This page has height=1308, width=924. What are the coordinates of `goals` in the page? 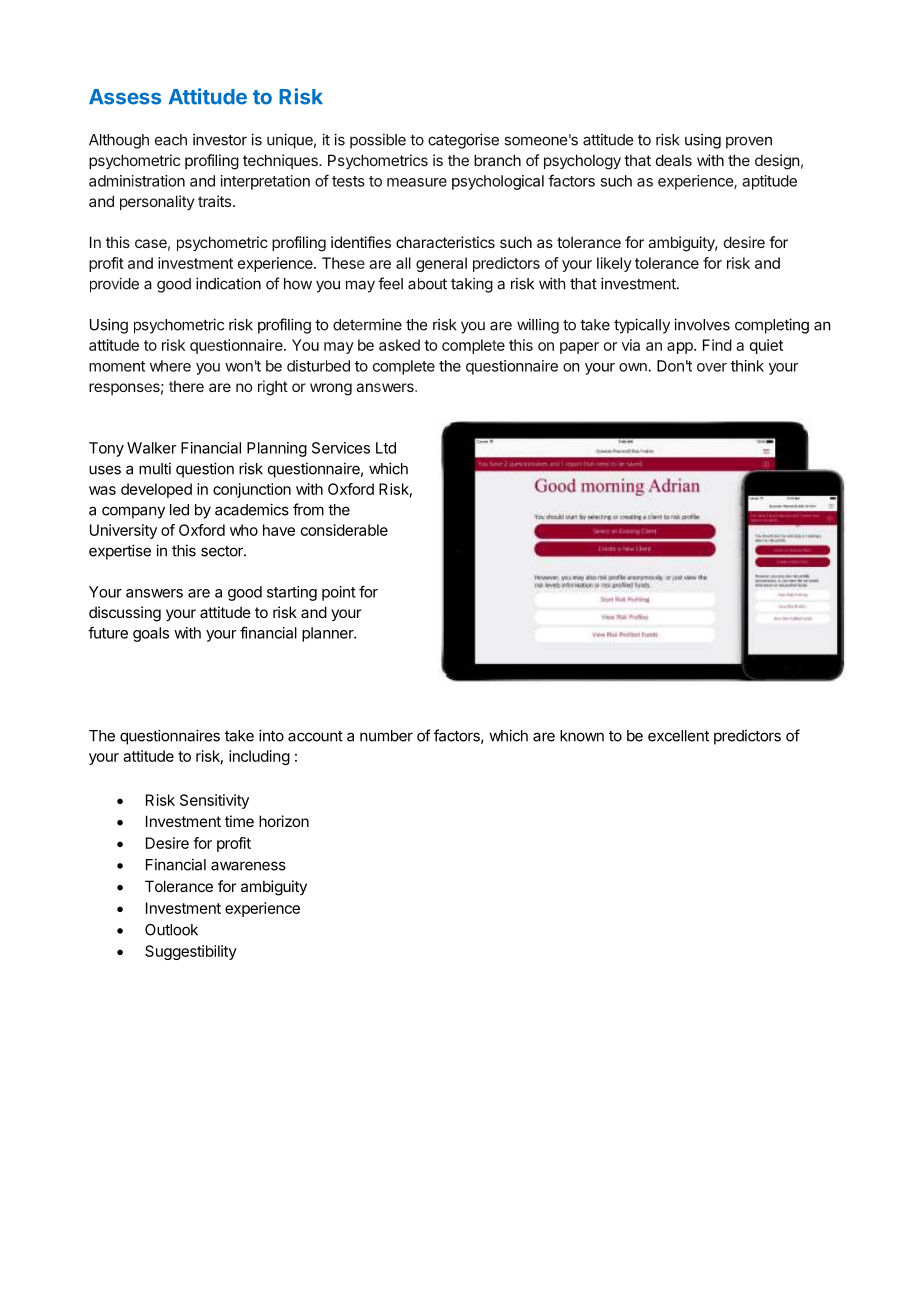 It's located at (151, 634).
